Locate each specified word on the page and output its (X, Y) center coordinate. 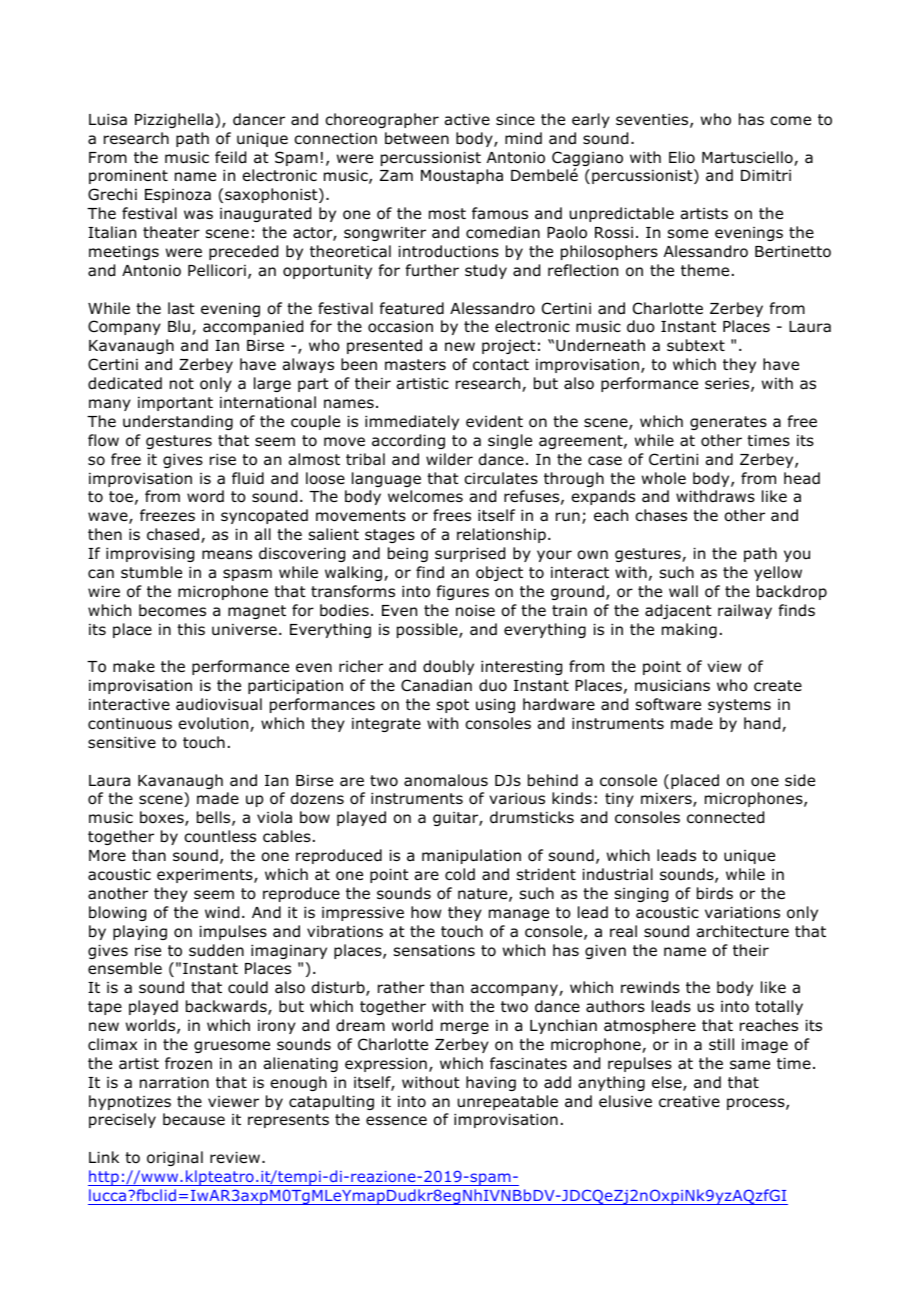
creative (689, 1101)
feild (230, 157)
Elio (682, 157)
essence (396, 1120)
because (194, 1119)
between (417, 138)
